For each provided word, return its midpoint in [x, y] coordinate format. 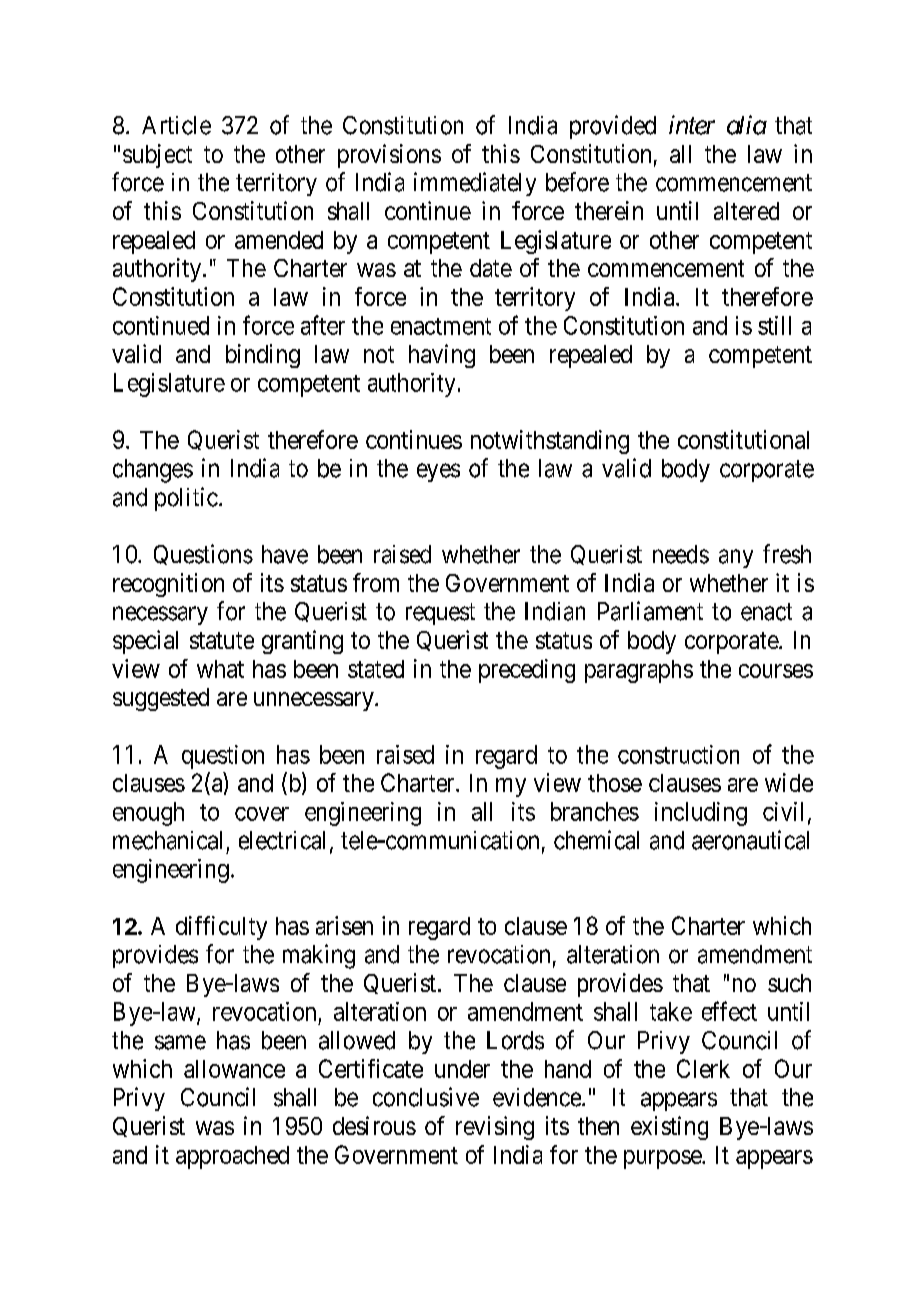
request [440, 614]
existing [669, 1128]
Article [176, 125]
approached [232, 1157]
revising [495, 1128]
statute [222, 640]
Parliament [650, 611]
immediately [475, 184]
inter [692, 125]
